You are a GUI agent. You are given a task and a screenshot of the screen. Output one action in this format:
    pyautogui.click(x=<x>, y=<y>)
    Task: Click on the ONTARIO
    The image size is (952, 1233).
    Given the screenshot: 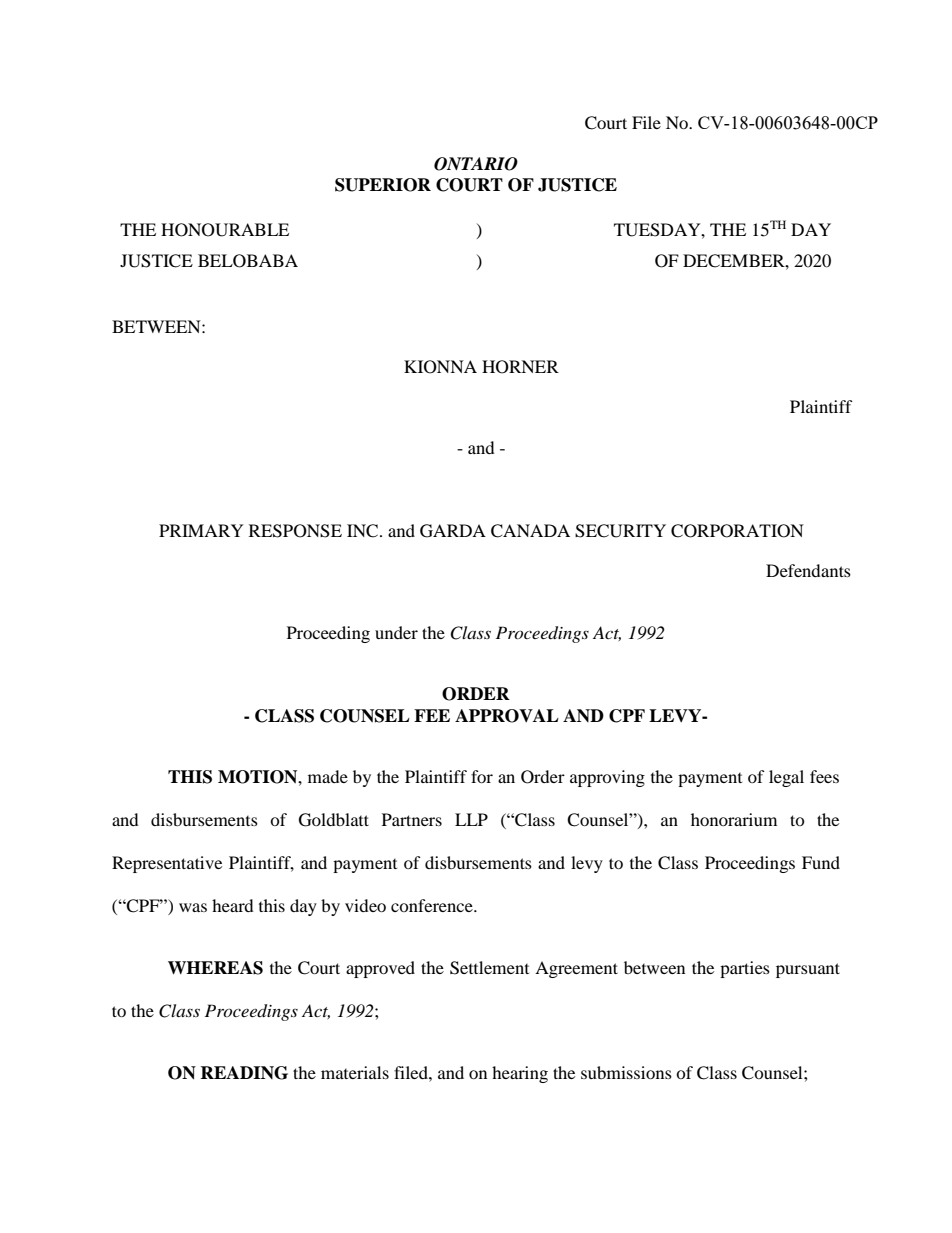 What is the action you would take?
    pyautogui.click(x=476, y=164)
